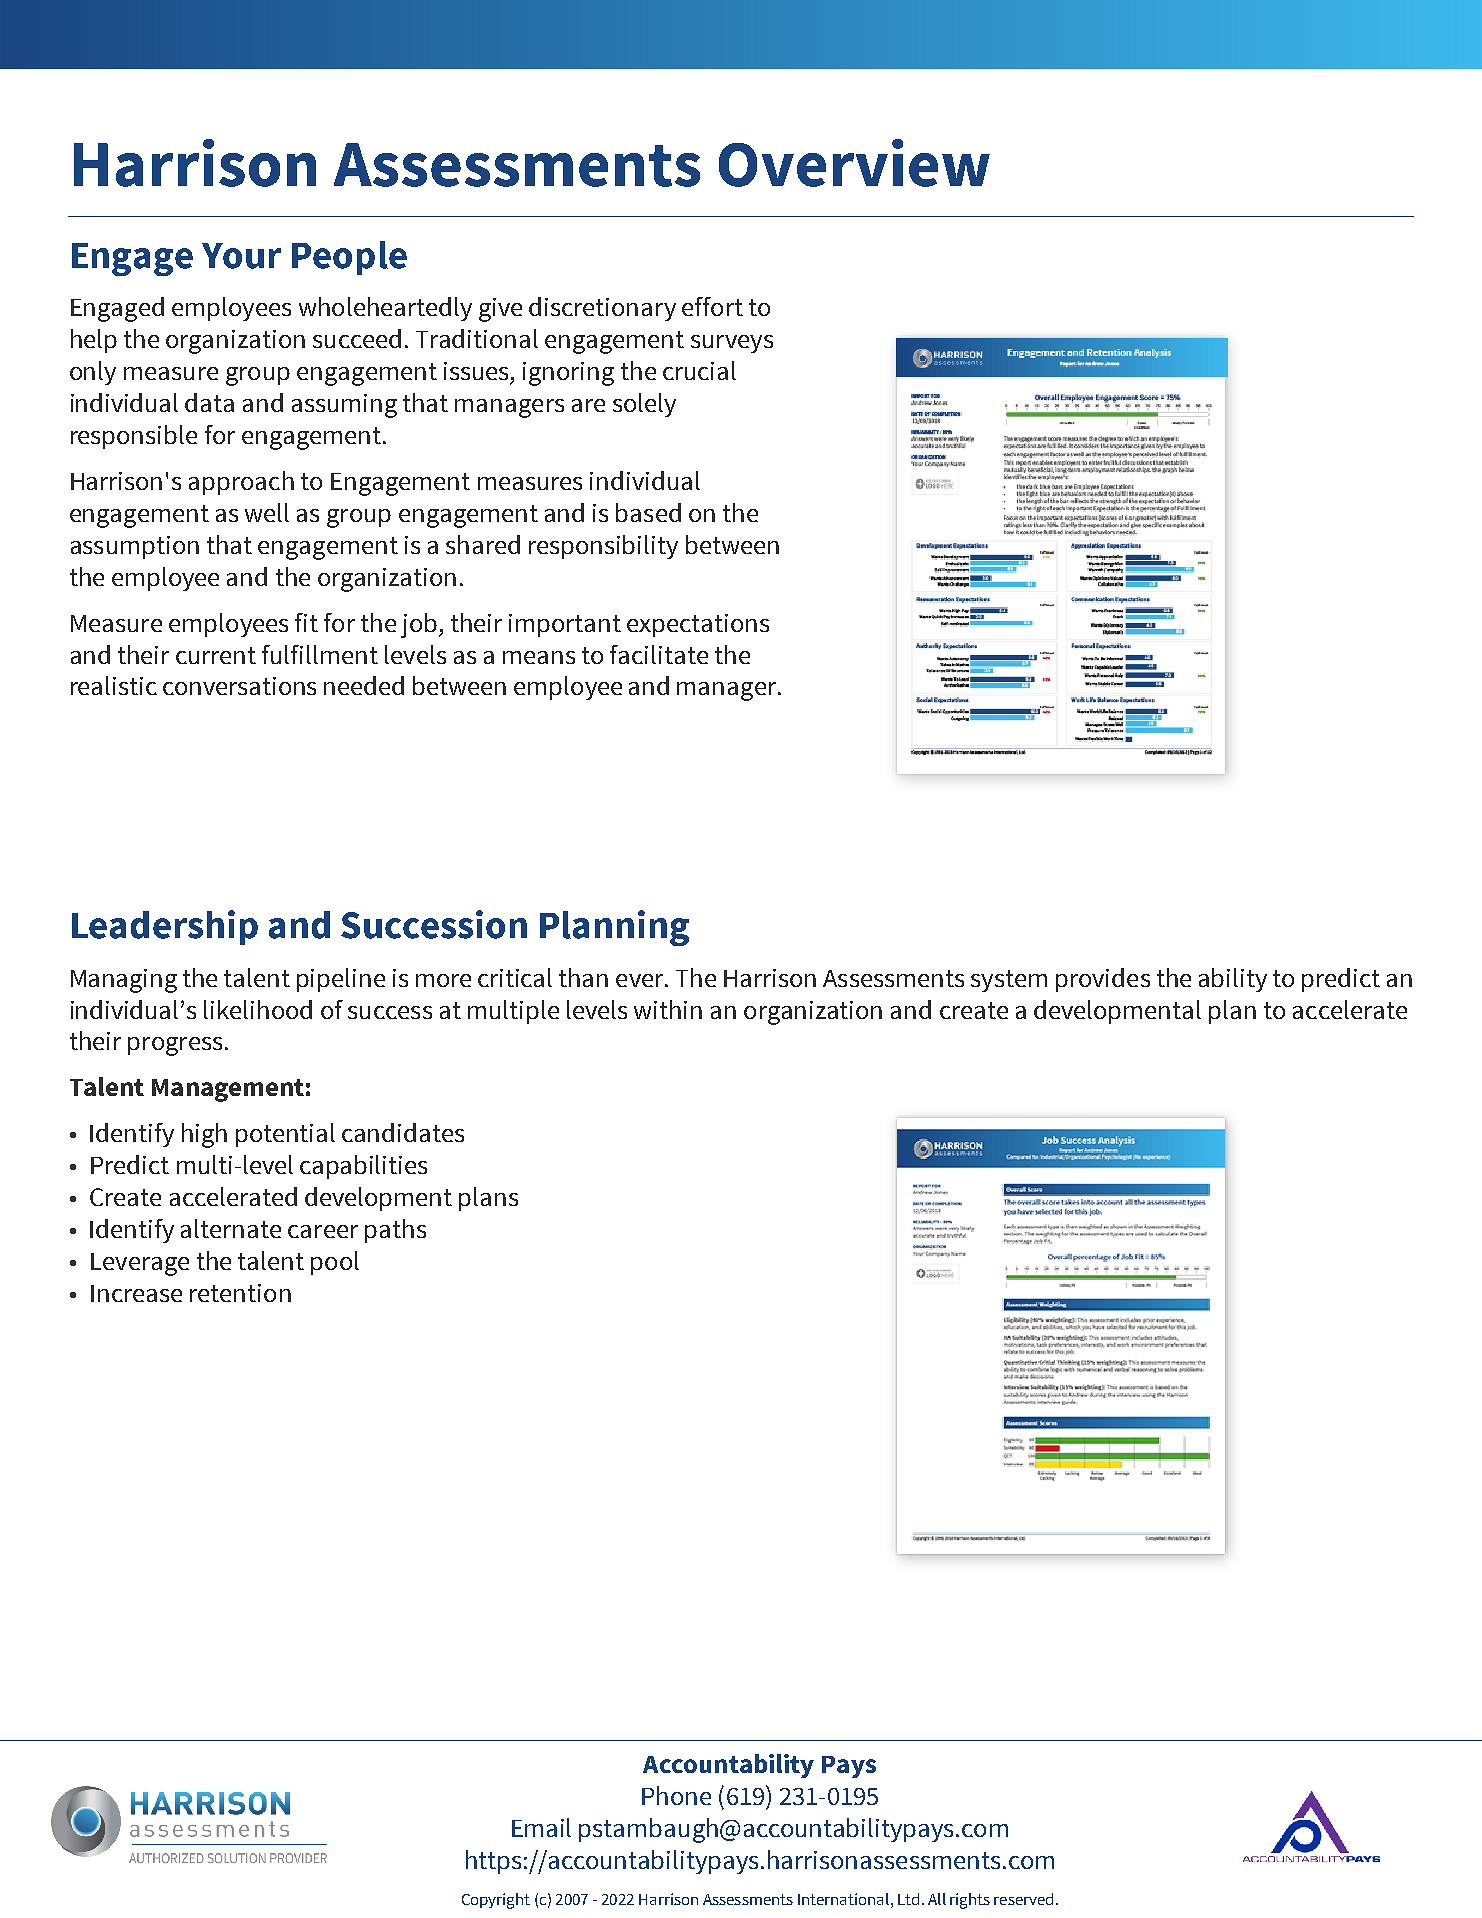 This page has width=1482, height=1918. I want to click on progress, so click(175, 1046).
